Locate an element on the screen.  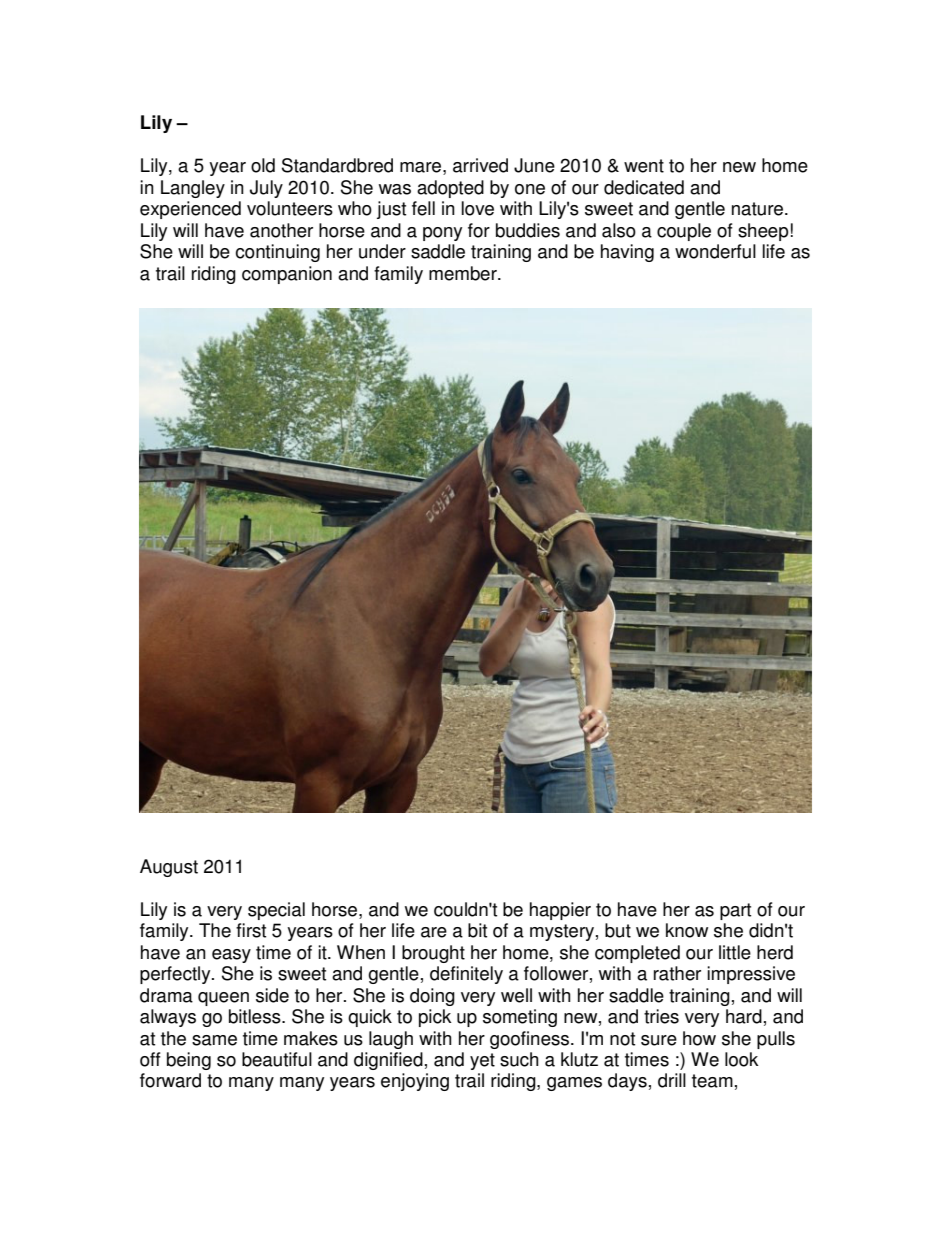
happier is located at coordinates (560, 911).
